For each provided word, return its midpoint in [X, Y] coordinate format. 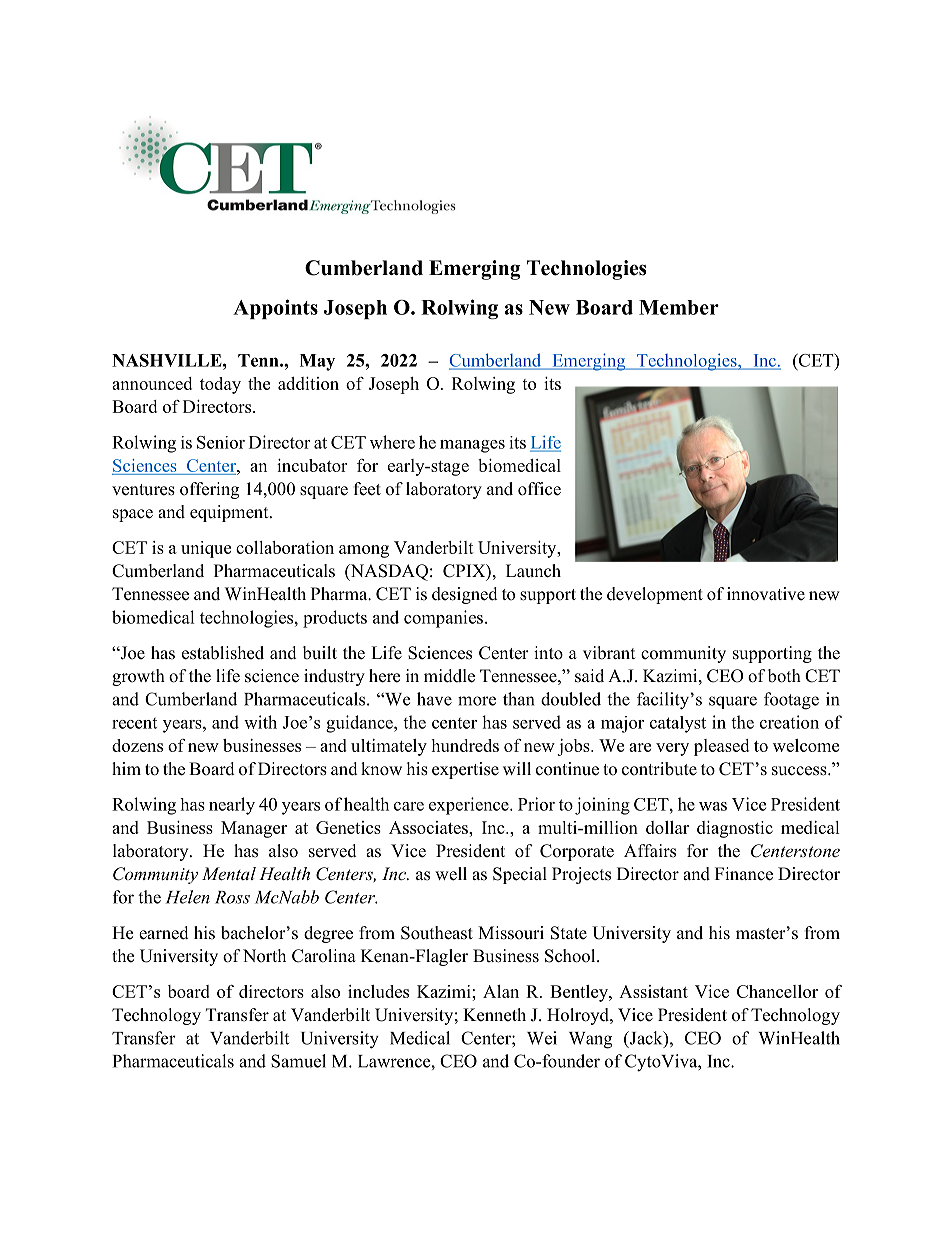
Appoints [275, 309]
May [317, 362]
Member [679, 307]
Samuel [298, 1061]
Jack [646, 1039]
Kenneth [494, 1015]
